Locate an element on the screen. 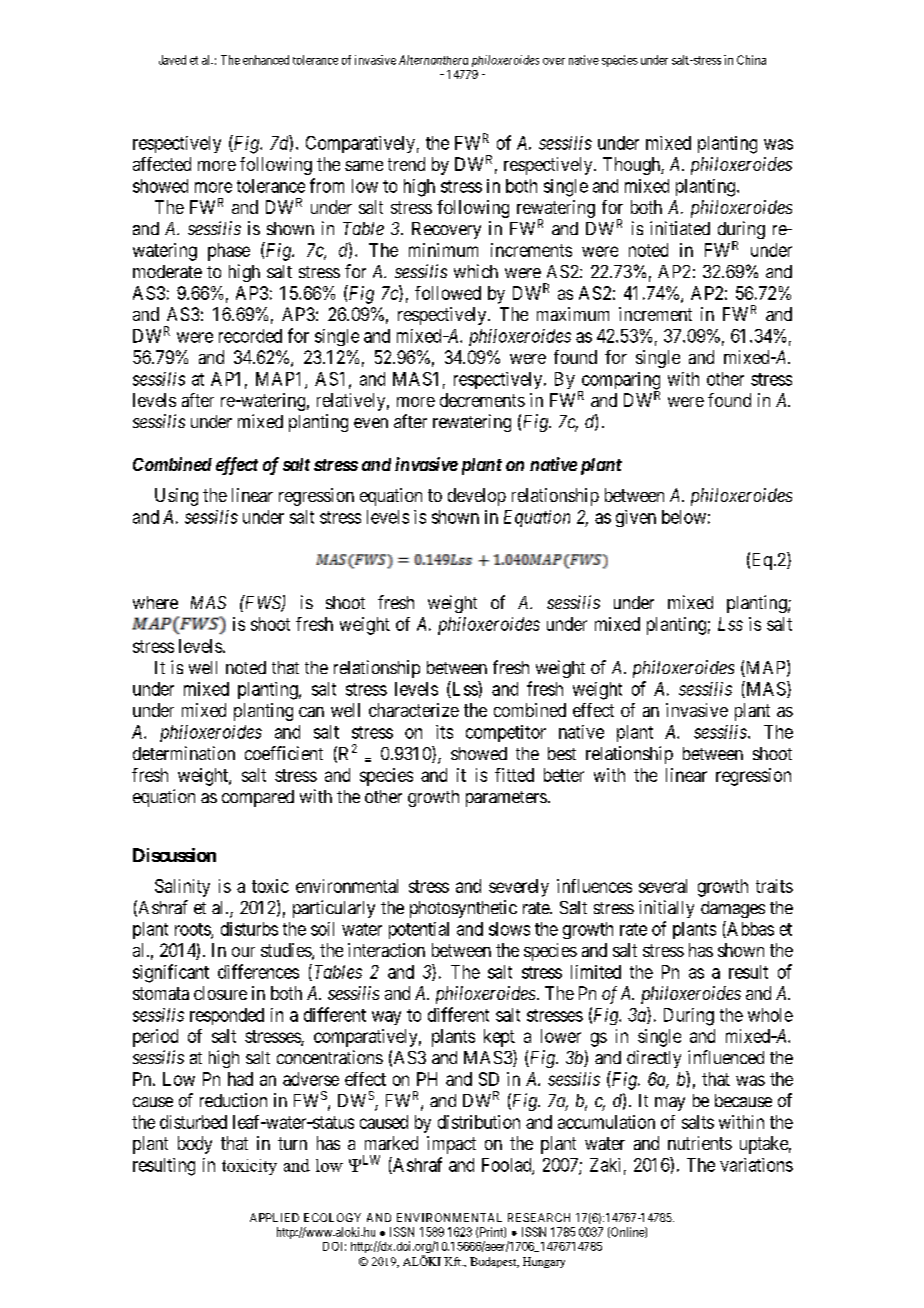 The width and height of the screenshot is (924, 1308). APPLIED is located at coordinates (274, 1217).
